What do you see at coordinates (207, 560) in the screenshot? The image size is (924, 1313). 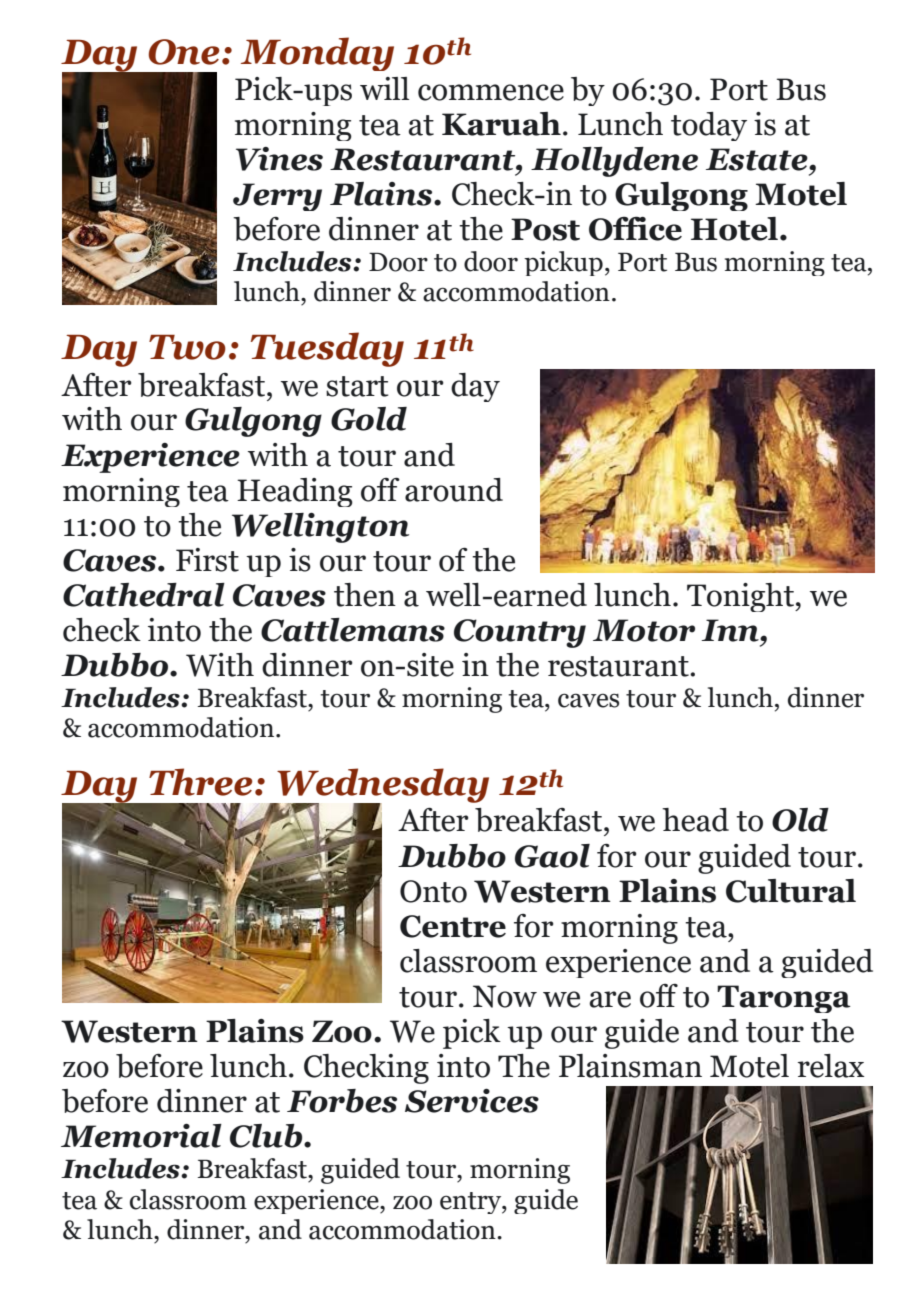 I see `First` at bounding box center [207, 560].
